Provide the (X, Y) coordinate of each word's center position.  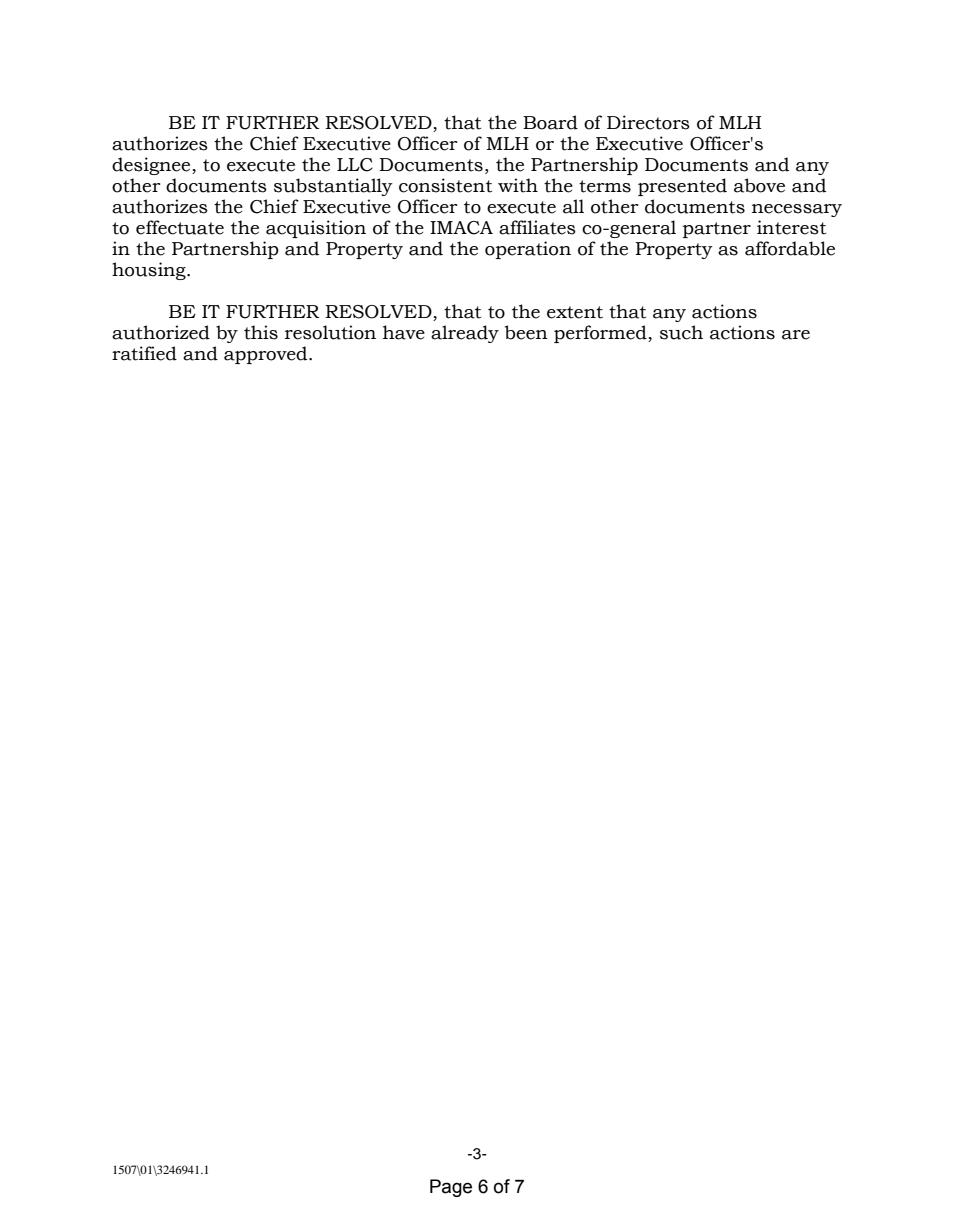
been (526, 332)
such (681, 332)
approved (267, 355)
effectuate (180, 227)
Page (451, 1188)
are (796, 335)
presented (682, 187)
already (465, 334)
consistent (445, 185)
